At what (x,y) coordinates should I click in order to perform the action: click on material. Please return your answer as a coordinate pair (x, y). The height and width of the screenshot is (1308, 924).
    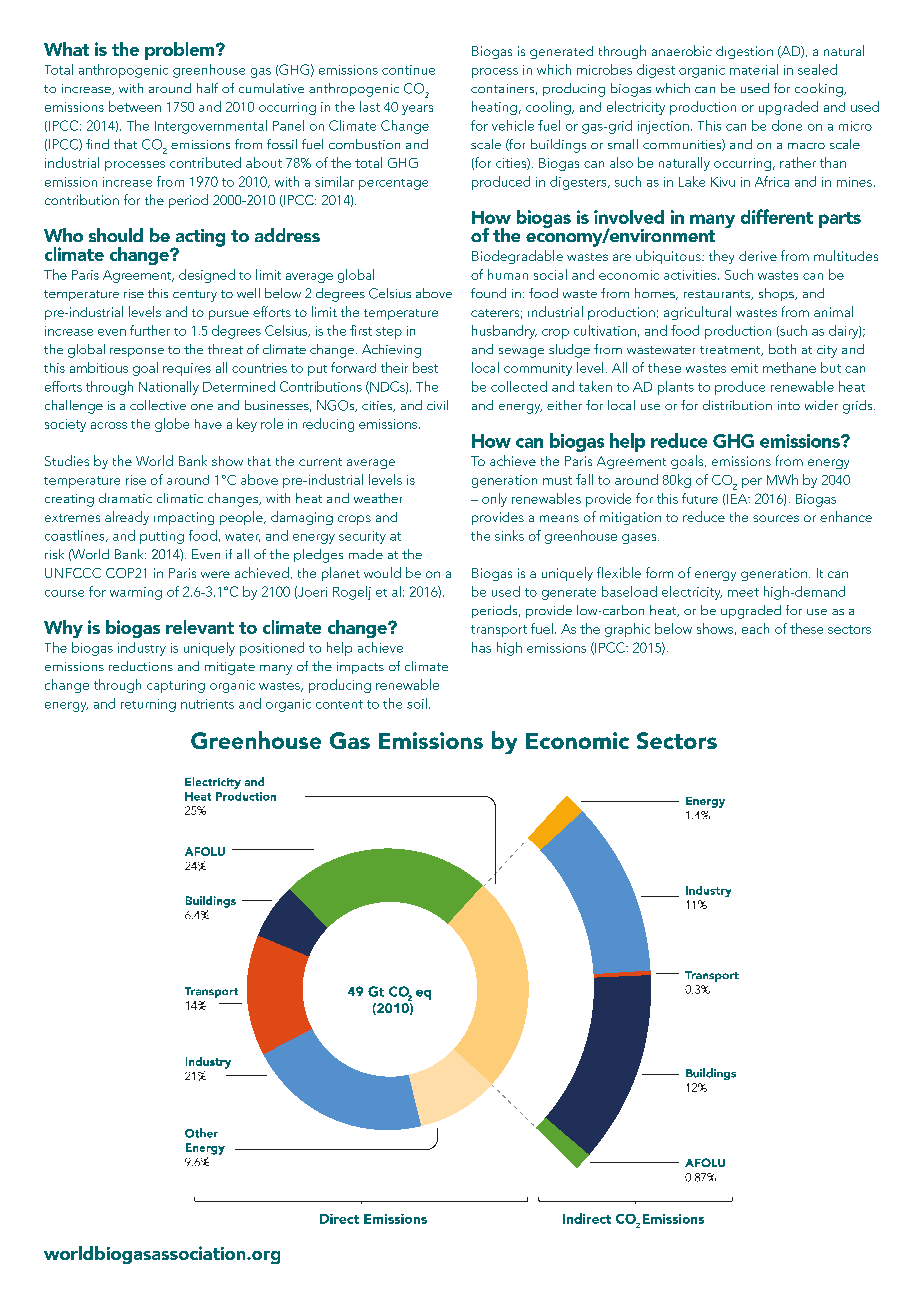
    Looking at the image, I should click on (754, 69).
